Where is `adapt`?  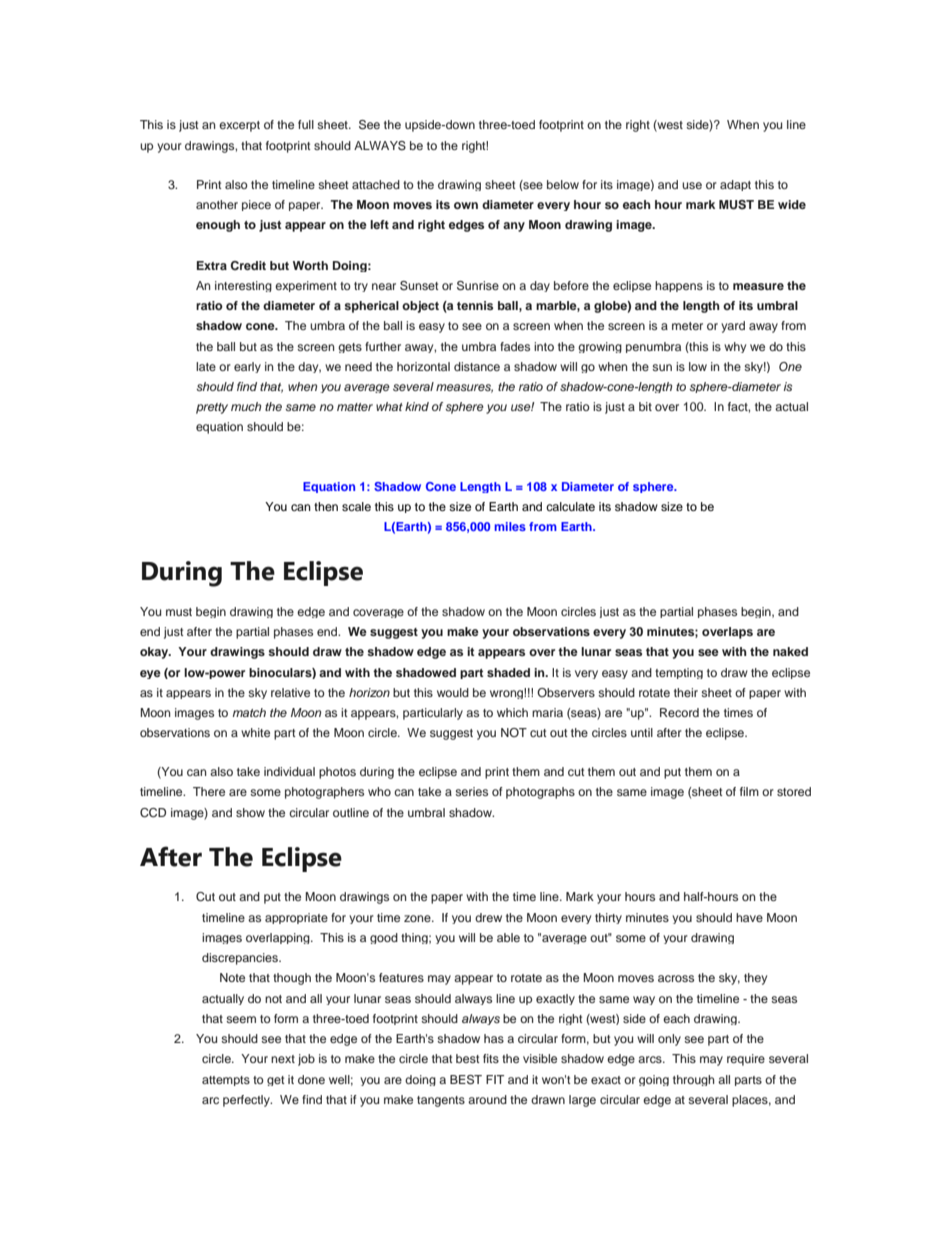
adapt is located at coordinates (735, 185).
